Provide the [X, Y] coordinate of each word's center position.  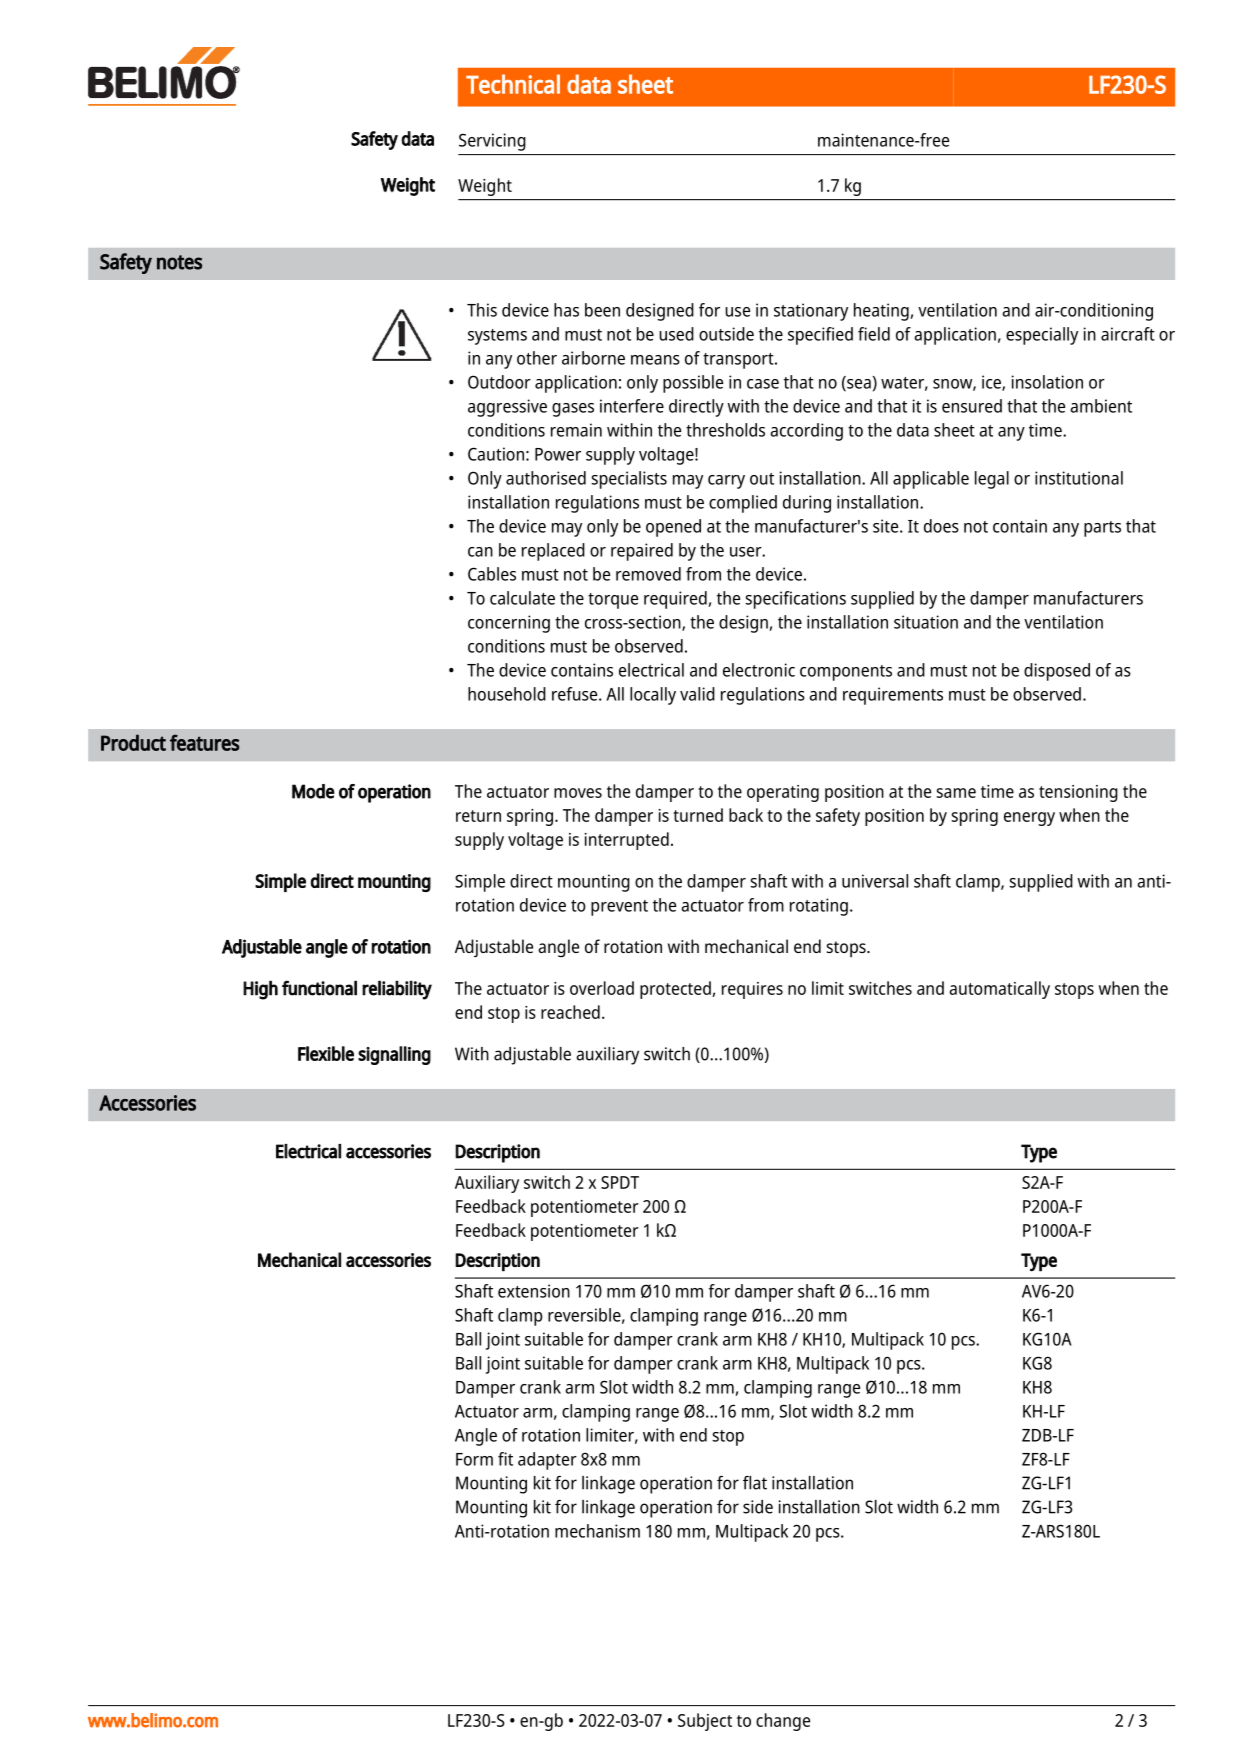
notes [179, 262]
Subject [705, 1722]
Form [474, 1459]
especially [1042, 336]
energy [1029, 819]
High [260, 990]
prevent [619, 908]
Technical [513, 84]
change [783, 1722]
